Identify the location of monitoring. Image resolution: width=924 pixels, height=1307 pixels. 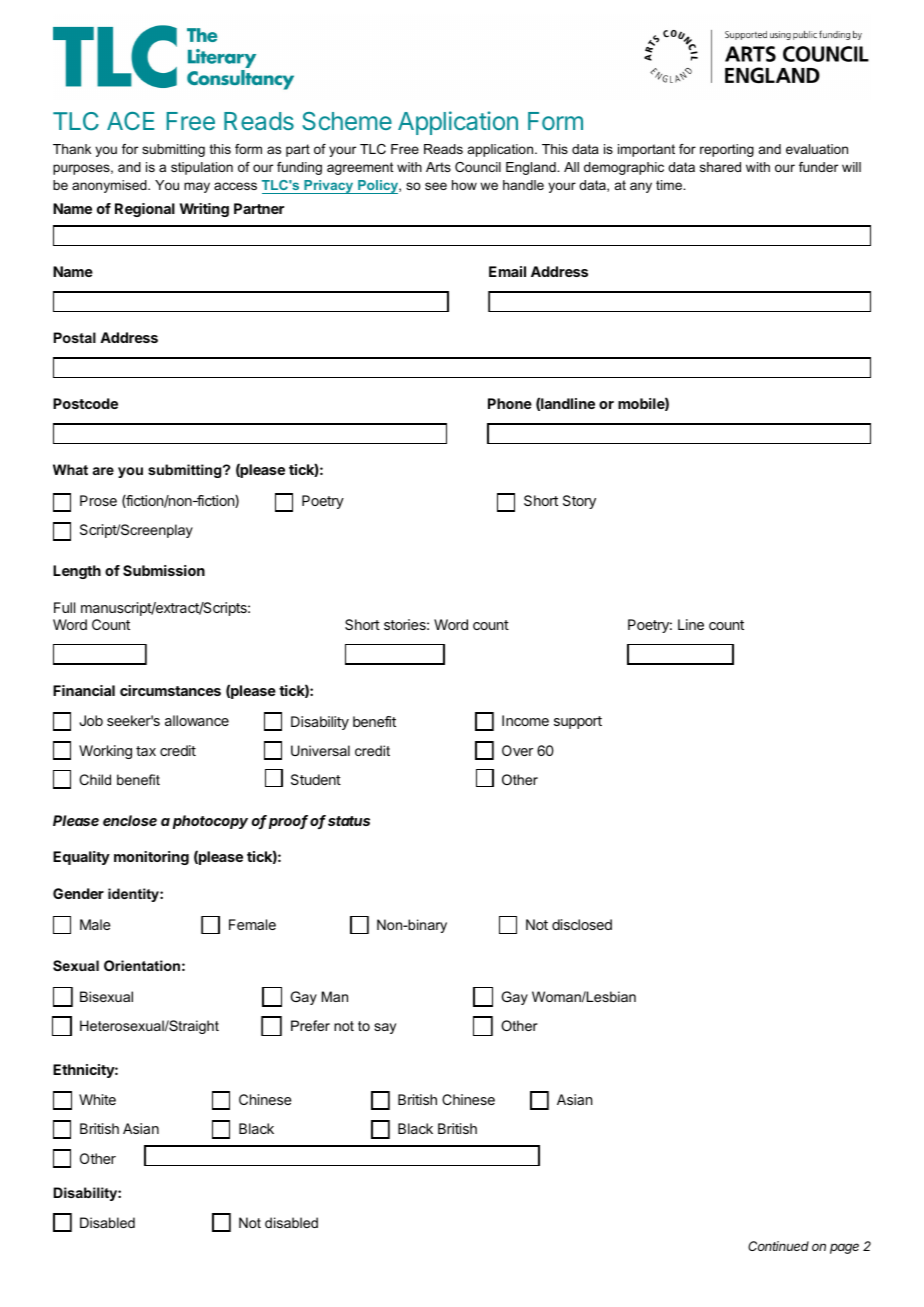
(151, 858).
